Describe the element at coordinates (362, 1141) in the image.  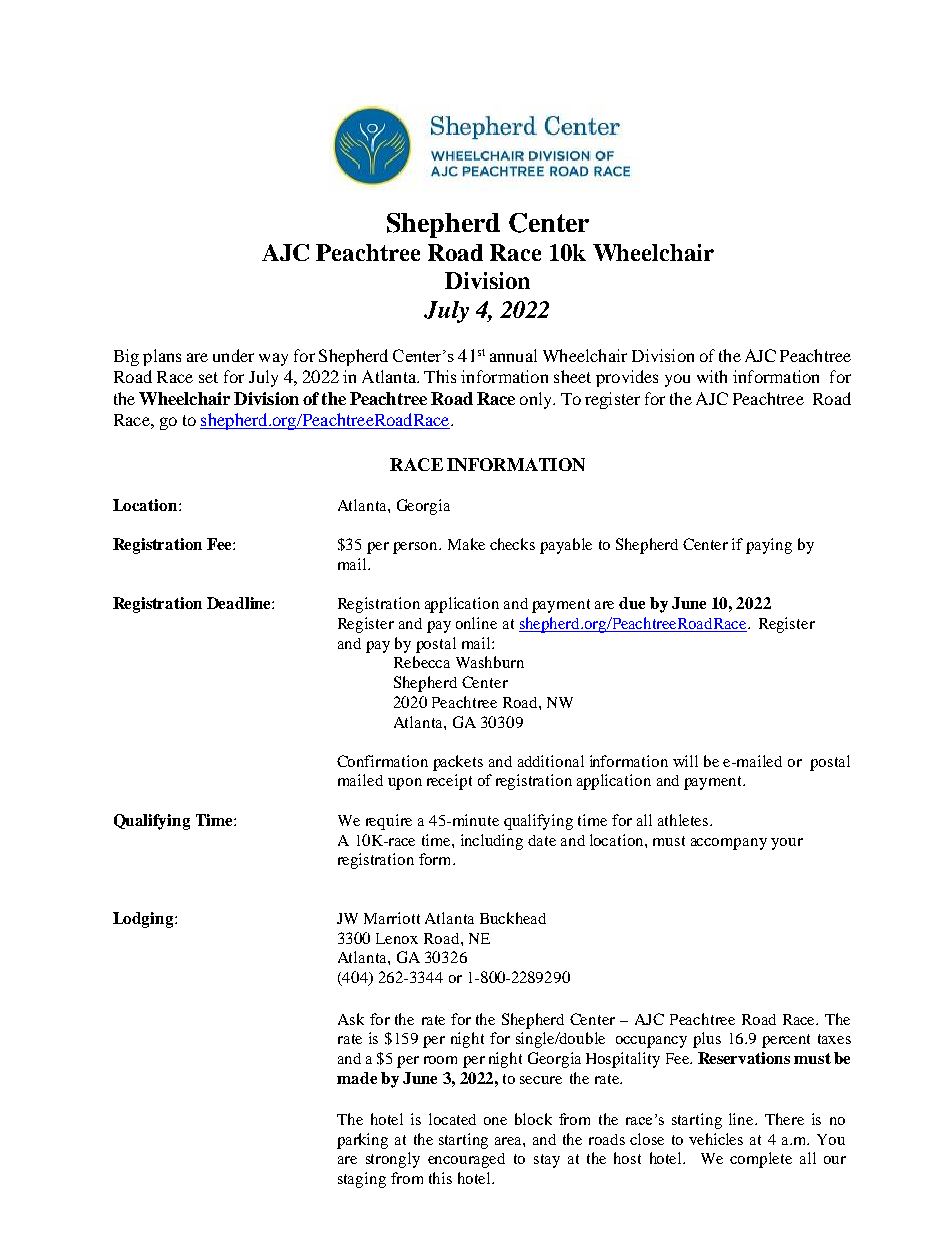
I see `parking` at that location.
